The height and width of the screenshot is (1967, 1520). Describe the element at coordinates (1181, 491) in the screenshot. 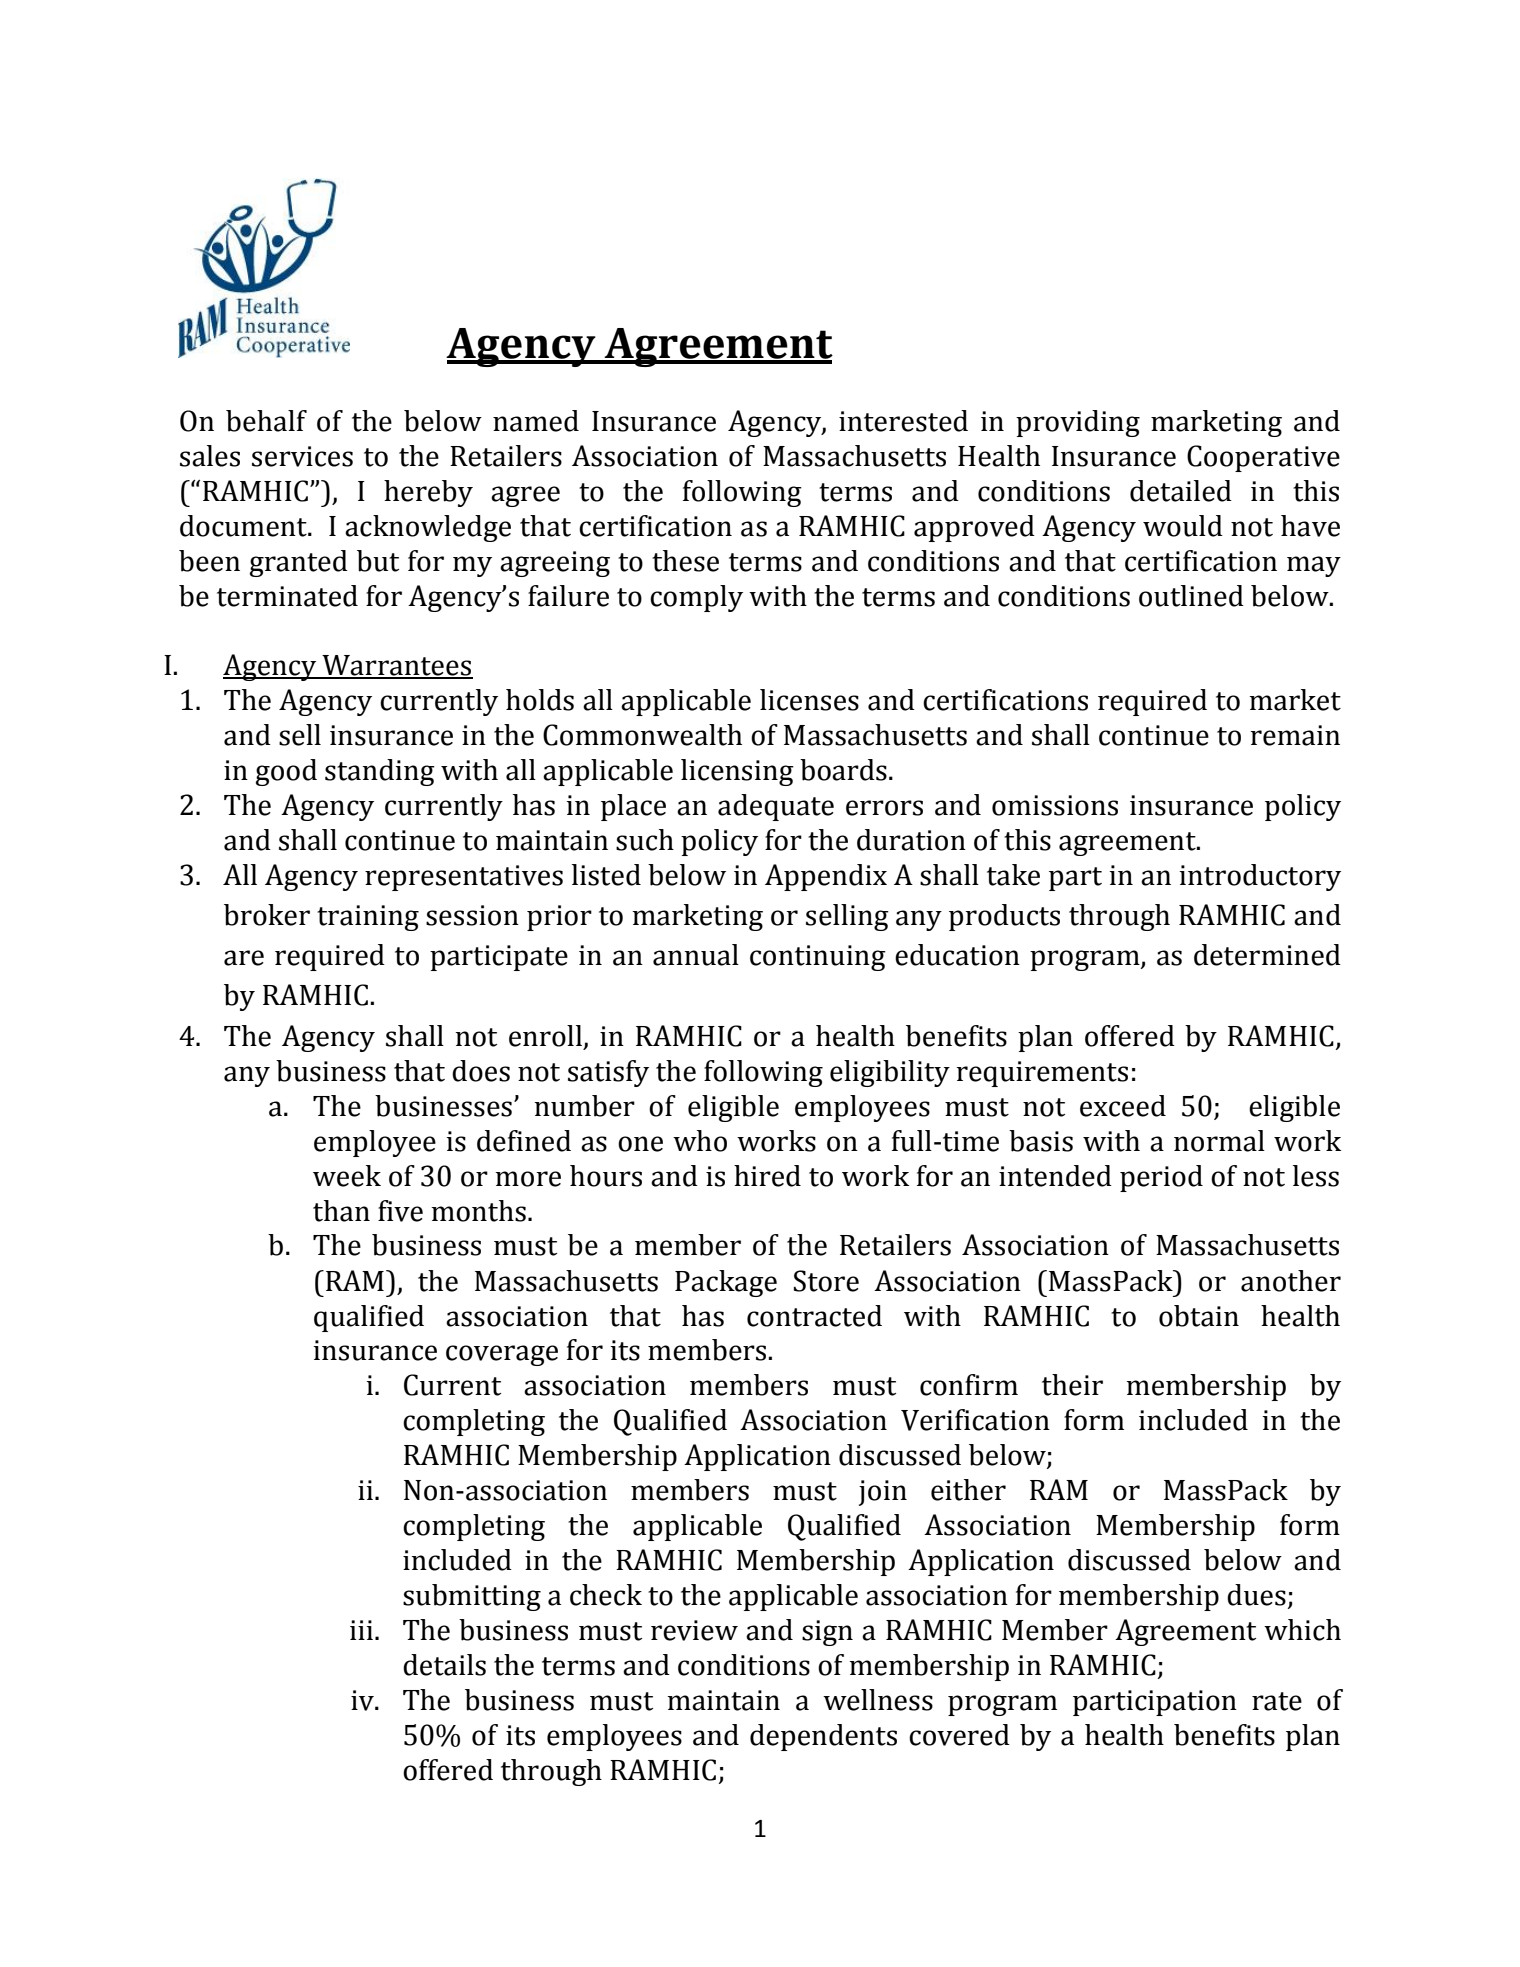

I see `detailed` at that location.
